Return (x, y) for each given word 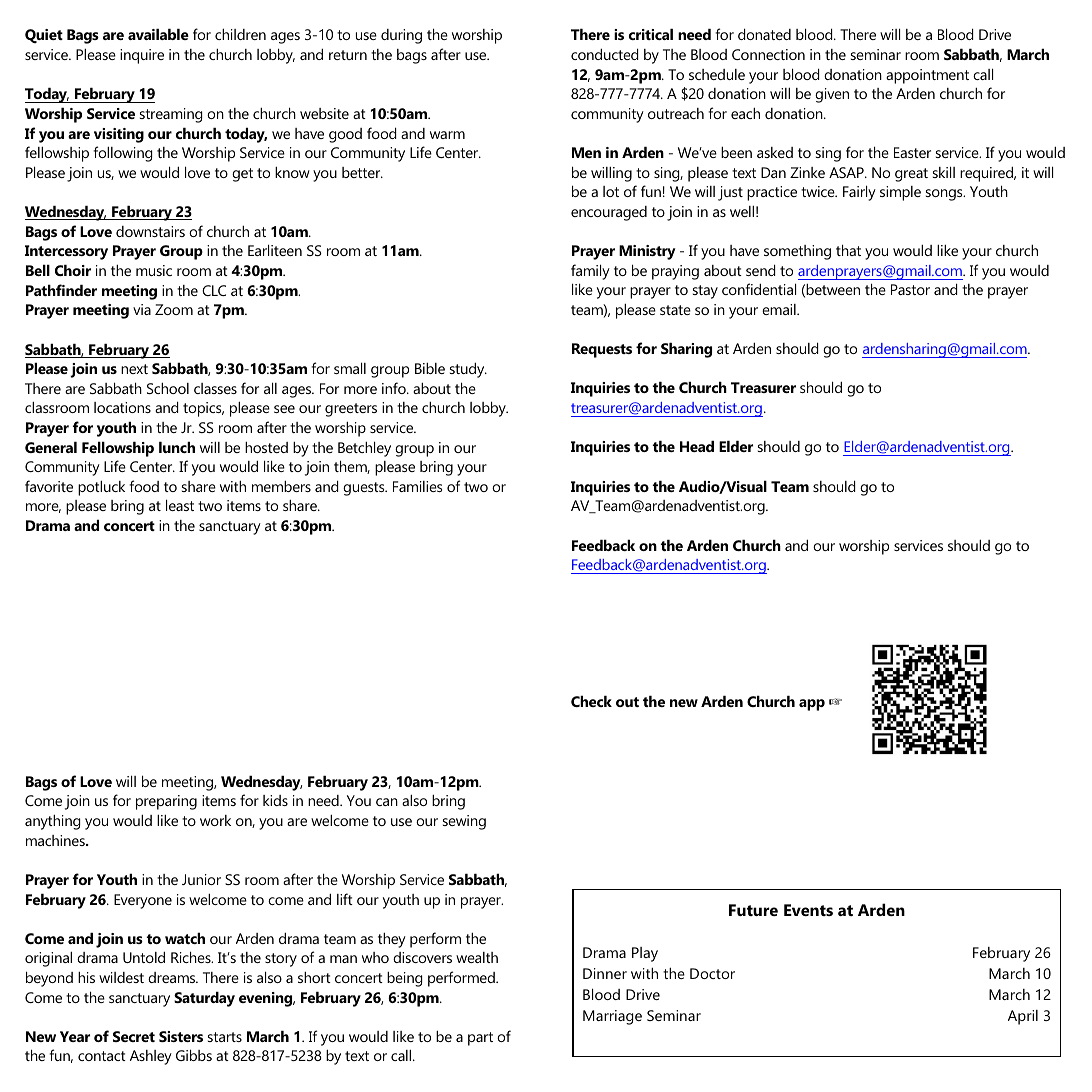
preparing (166, 802)
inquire (142, 56)
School (168, 388)
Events (808, 910)
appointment (927, 76)
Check (591, 701)
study (468, 370)
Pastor (910, 289)
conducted (605, 54)
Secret (134, 1036)
